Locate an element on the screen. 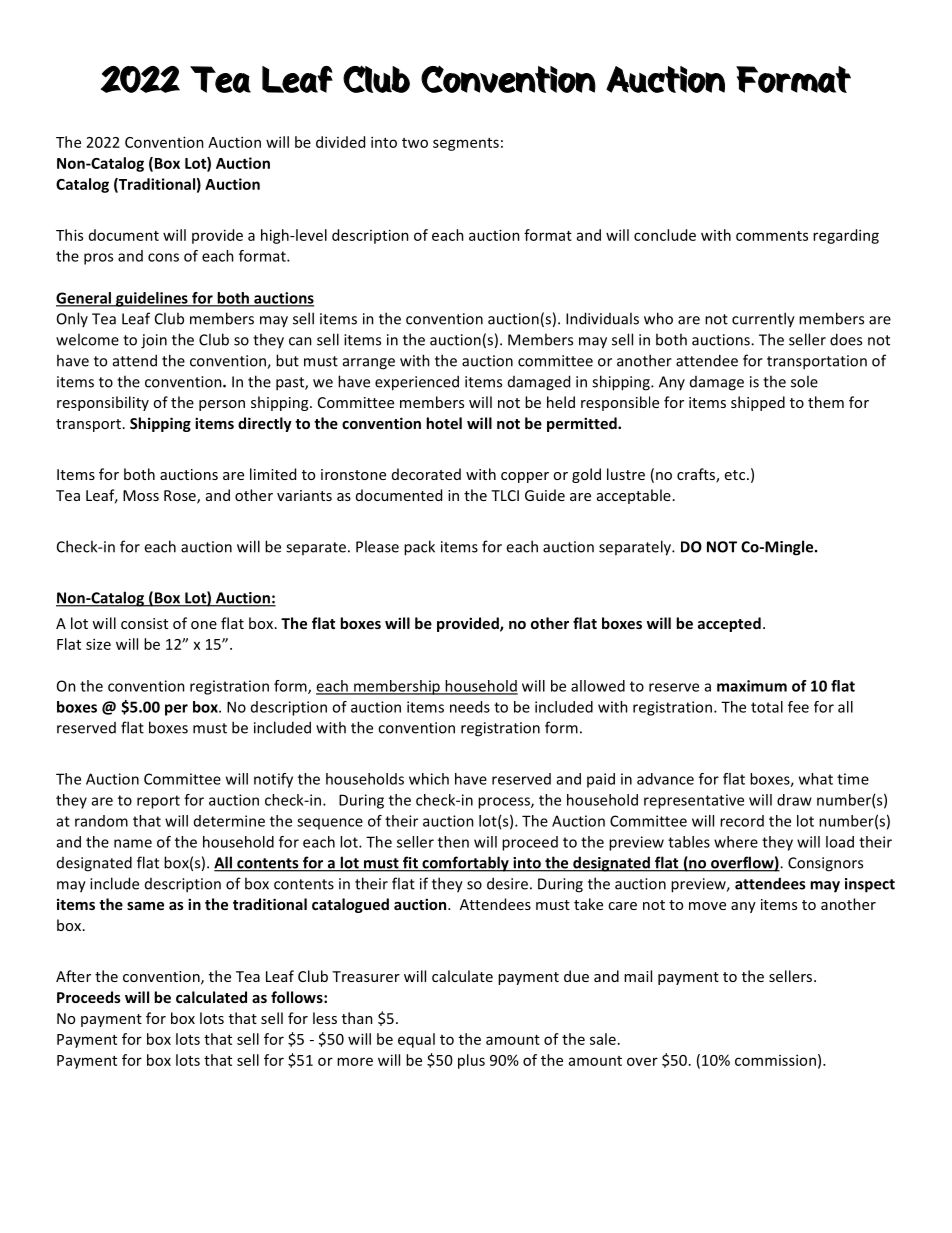 The image size is (952, 1233). size is located at coordinates (98, 644).
